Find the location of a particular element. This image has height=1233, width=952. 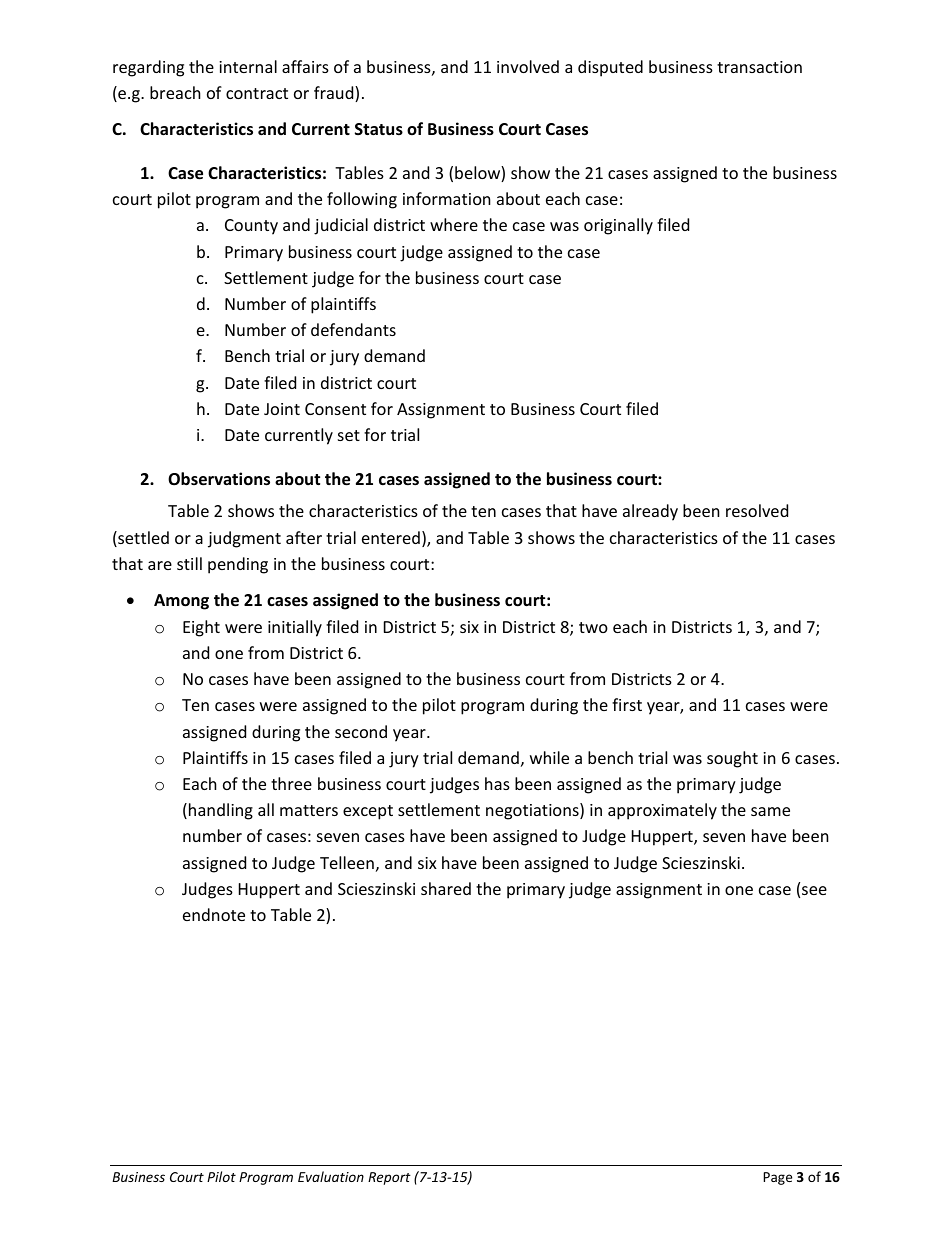

defendants is located at coordinates (353, 329).
